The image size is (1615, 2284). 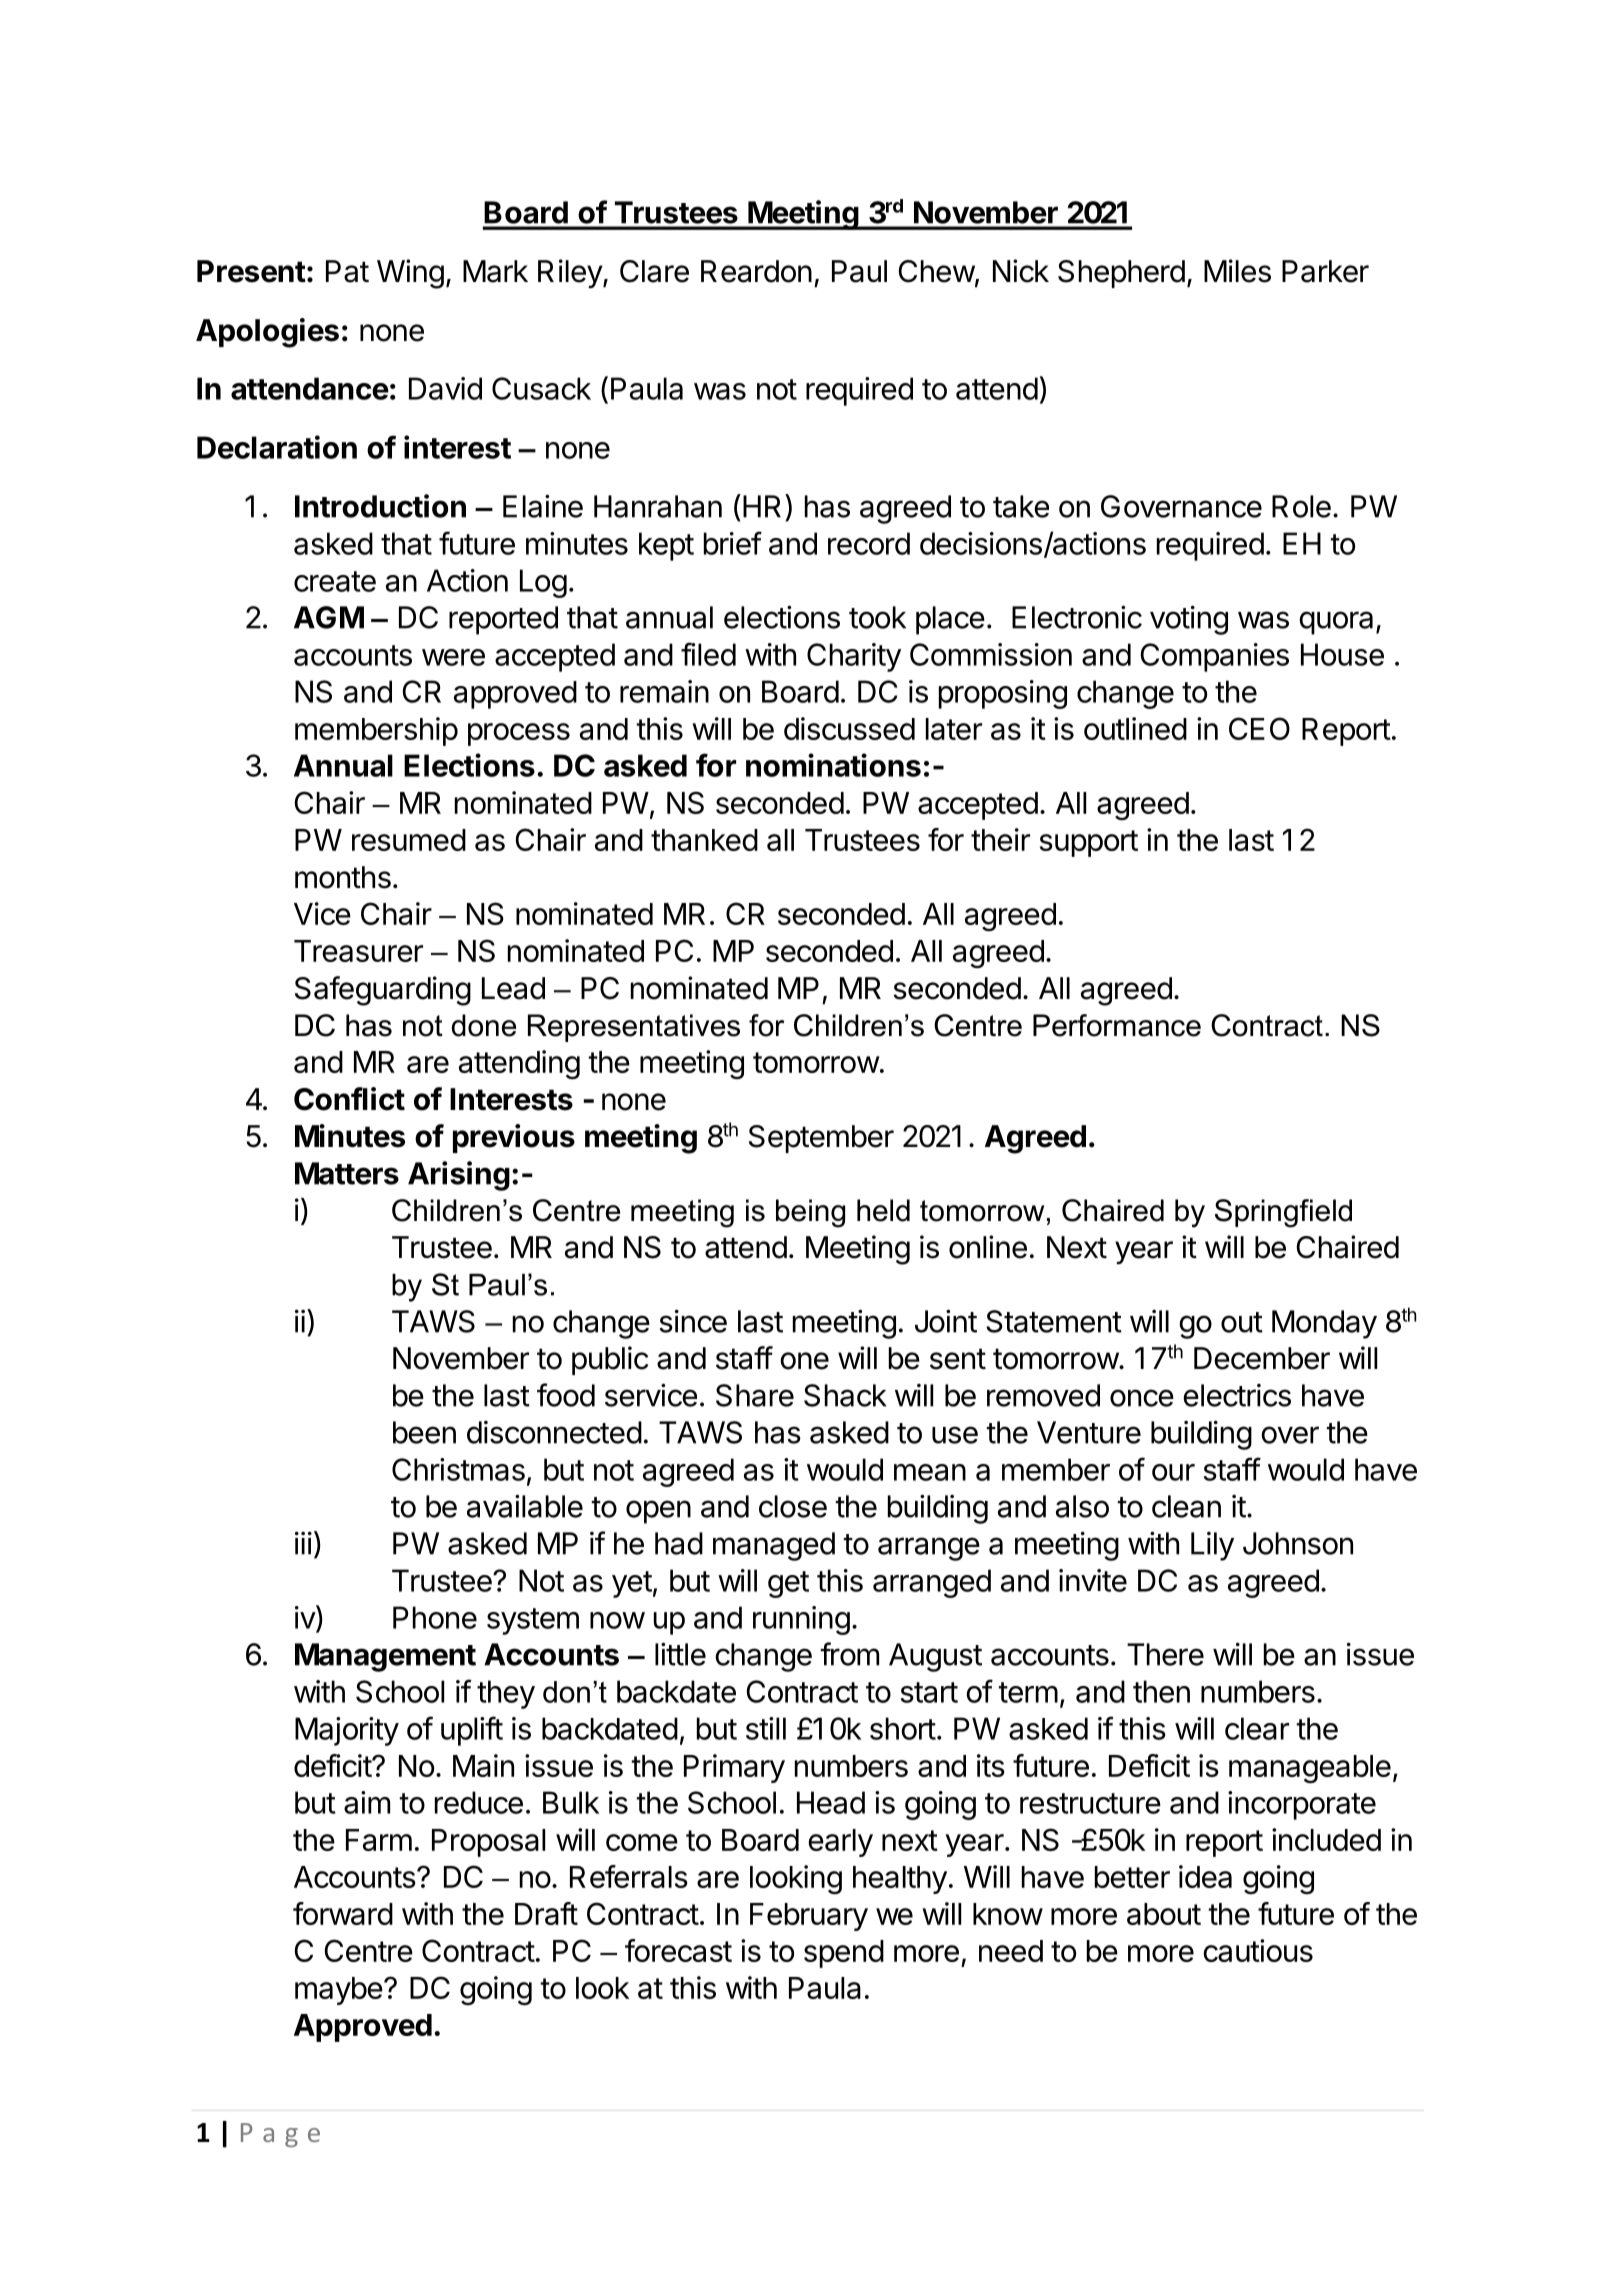 What do you see at coordinates (845, 1395) in the screenshot?
I see `Shack` at bounding box center [845, 1395].
